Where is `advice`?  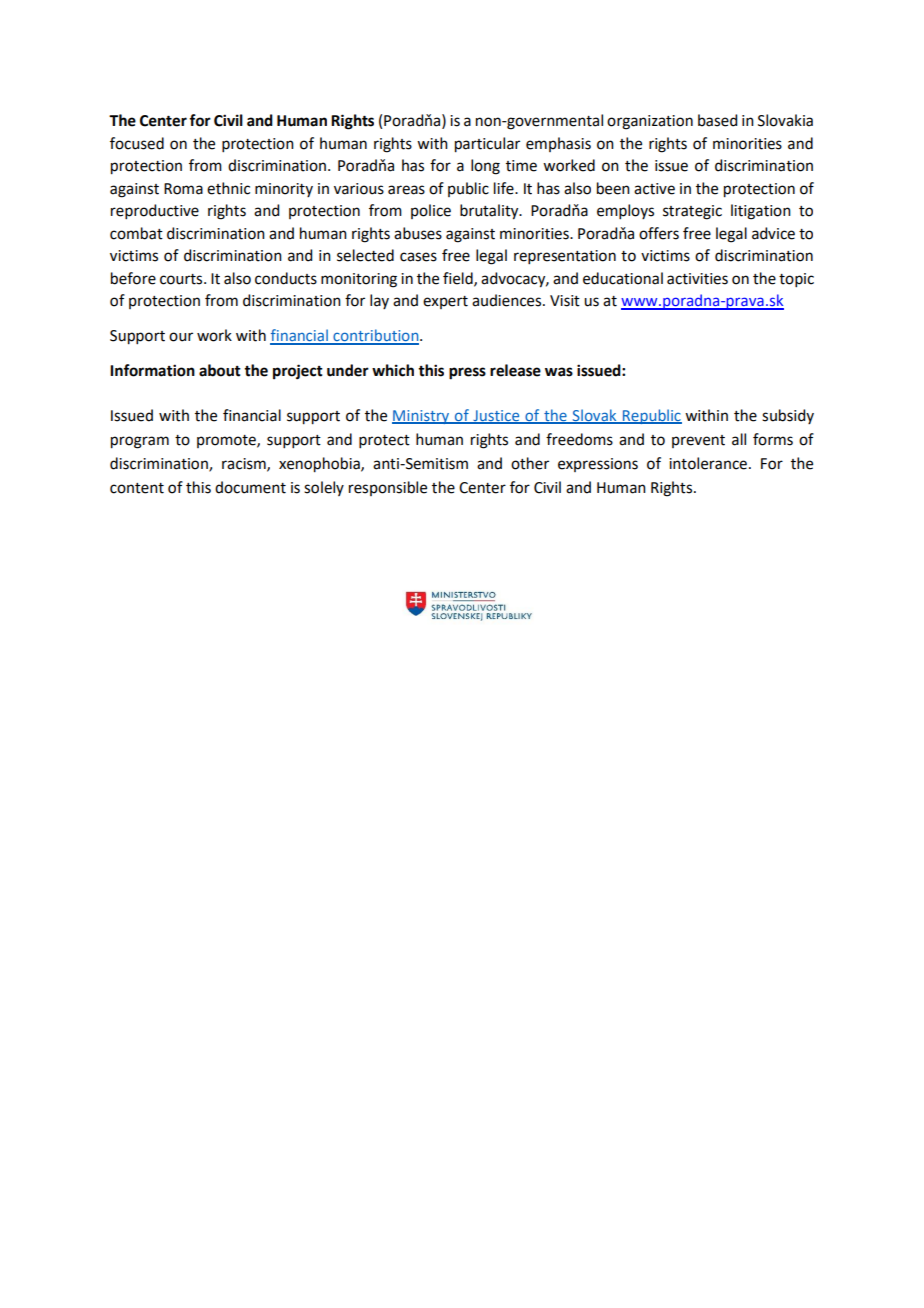
advice is located at coordinates (773, 233).
